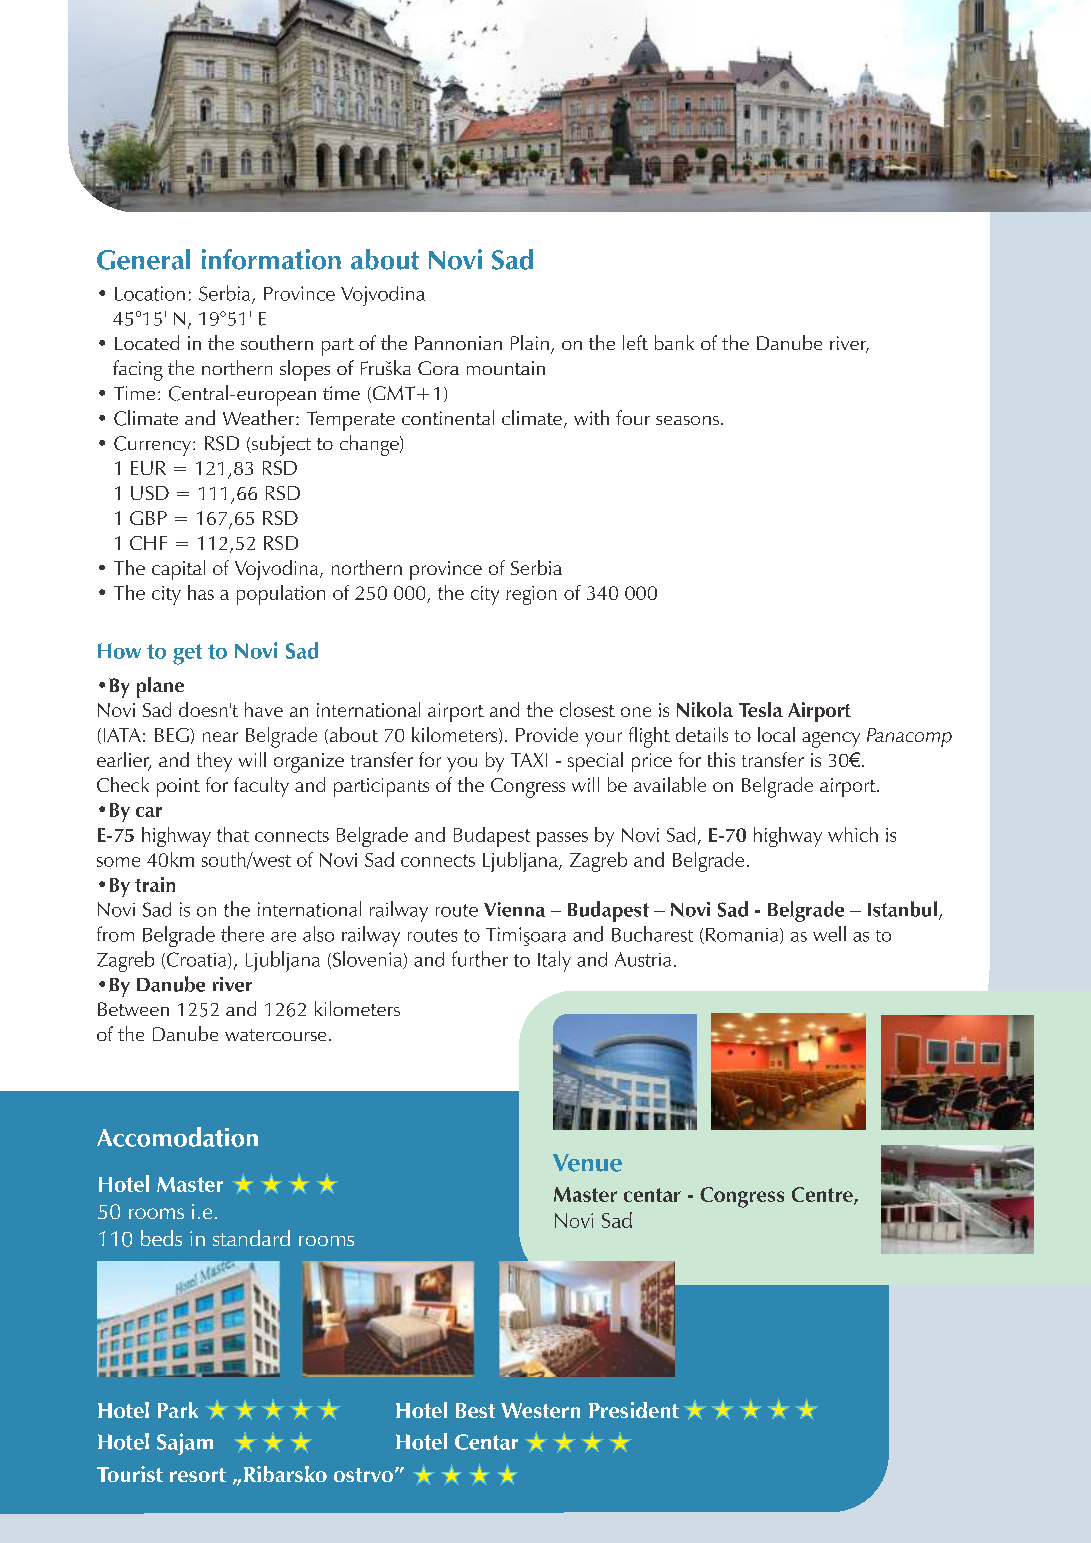 The height and width of the page is (1543, 1091). Describe the element at coordinates (674, 342) in the page. I see `bank` at that location.
